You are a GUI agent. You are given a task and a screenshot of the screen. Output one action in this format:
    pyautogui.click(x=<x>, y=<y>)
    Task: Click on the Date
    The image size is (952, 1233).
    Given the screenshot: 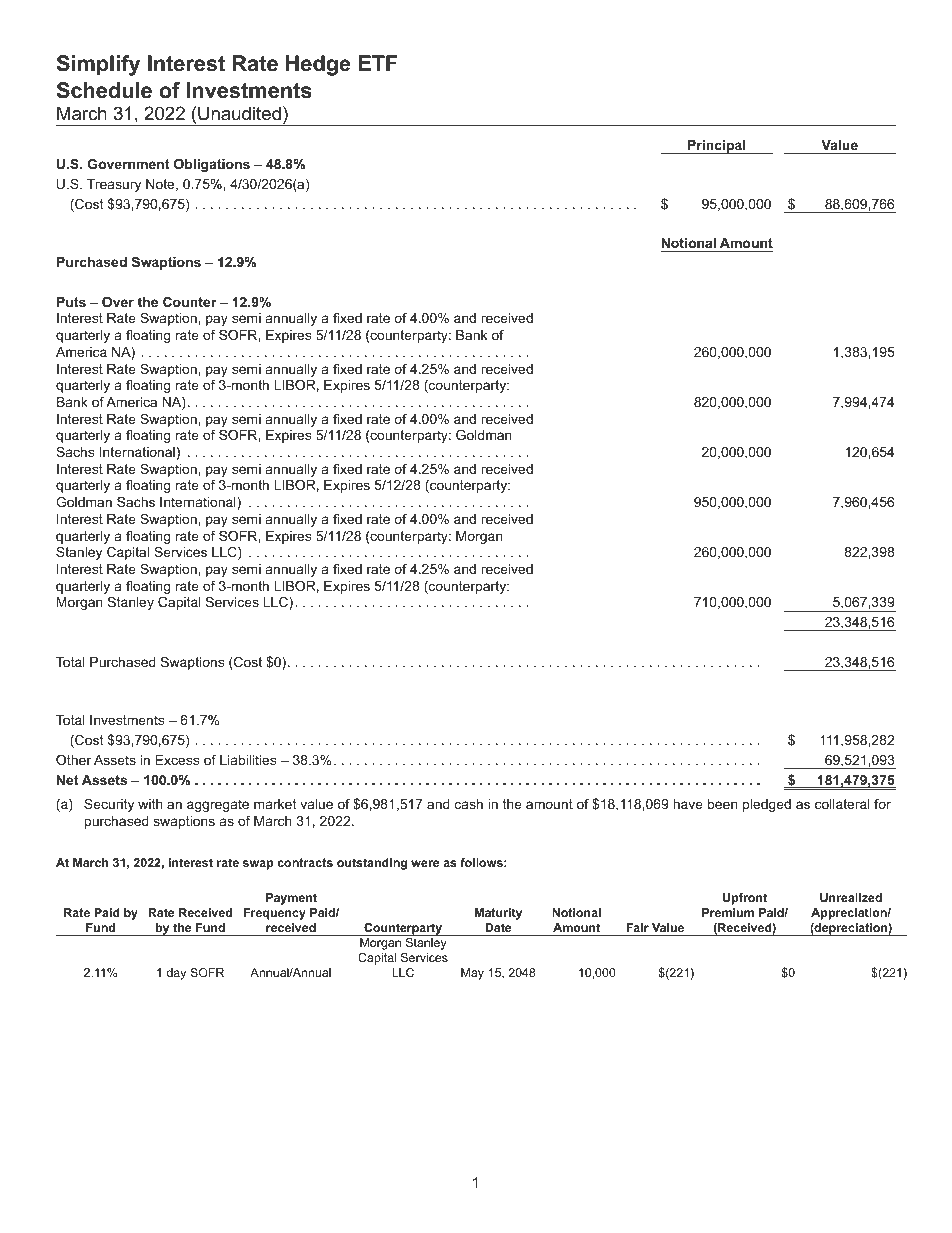 What is the action you would take?
    pyautogui.click(x=498, y=927)
